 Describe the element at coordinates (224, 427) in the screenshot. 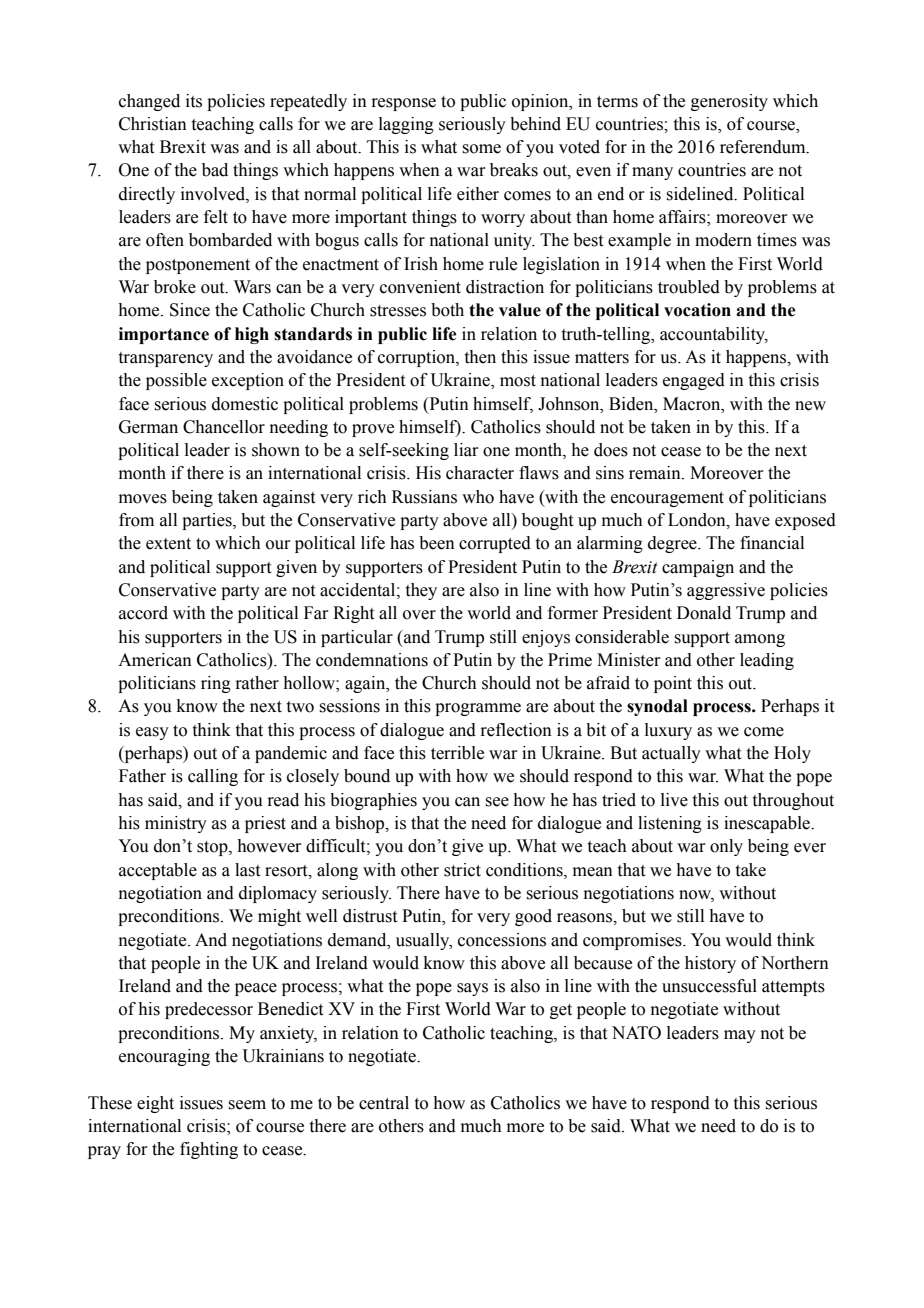

I see `Chancellor` at that location.
